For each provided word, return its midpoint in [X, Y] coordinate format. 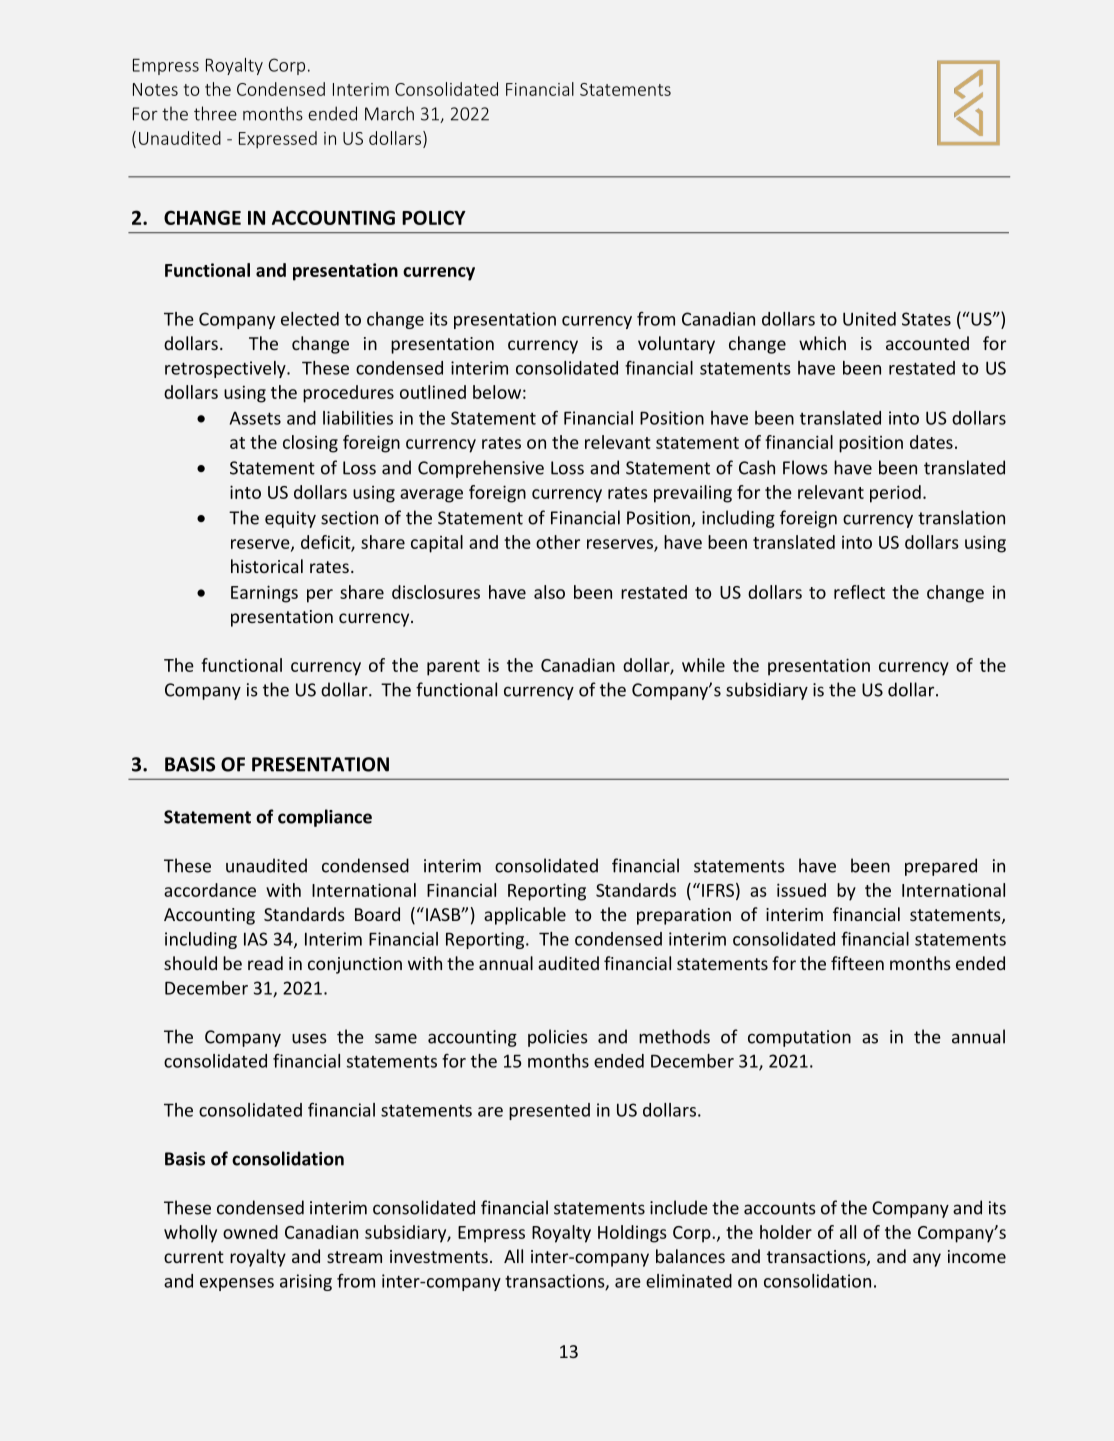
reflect [859, 592]
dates [931, 442]
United [869, 319]
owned [250, 1232]
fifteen [857, 963]
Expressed [278, 140]
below [497, 392]
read [265, 963]
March [389, 113]
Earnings [264, 594]
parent [453, 668]
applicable [525, 916]
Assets [255, 418]
